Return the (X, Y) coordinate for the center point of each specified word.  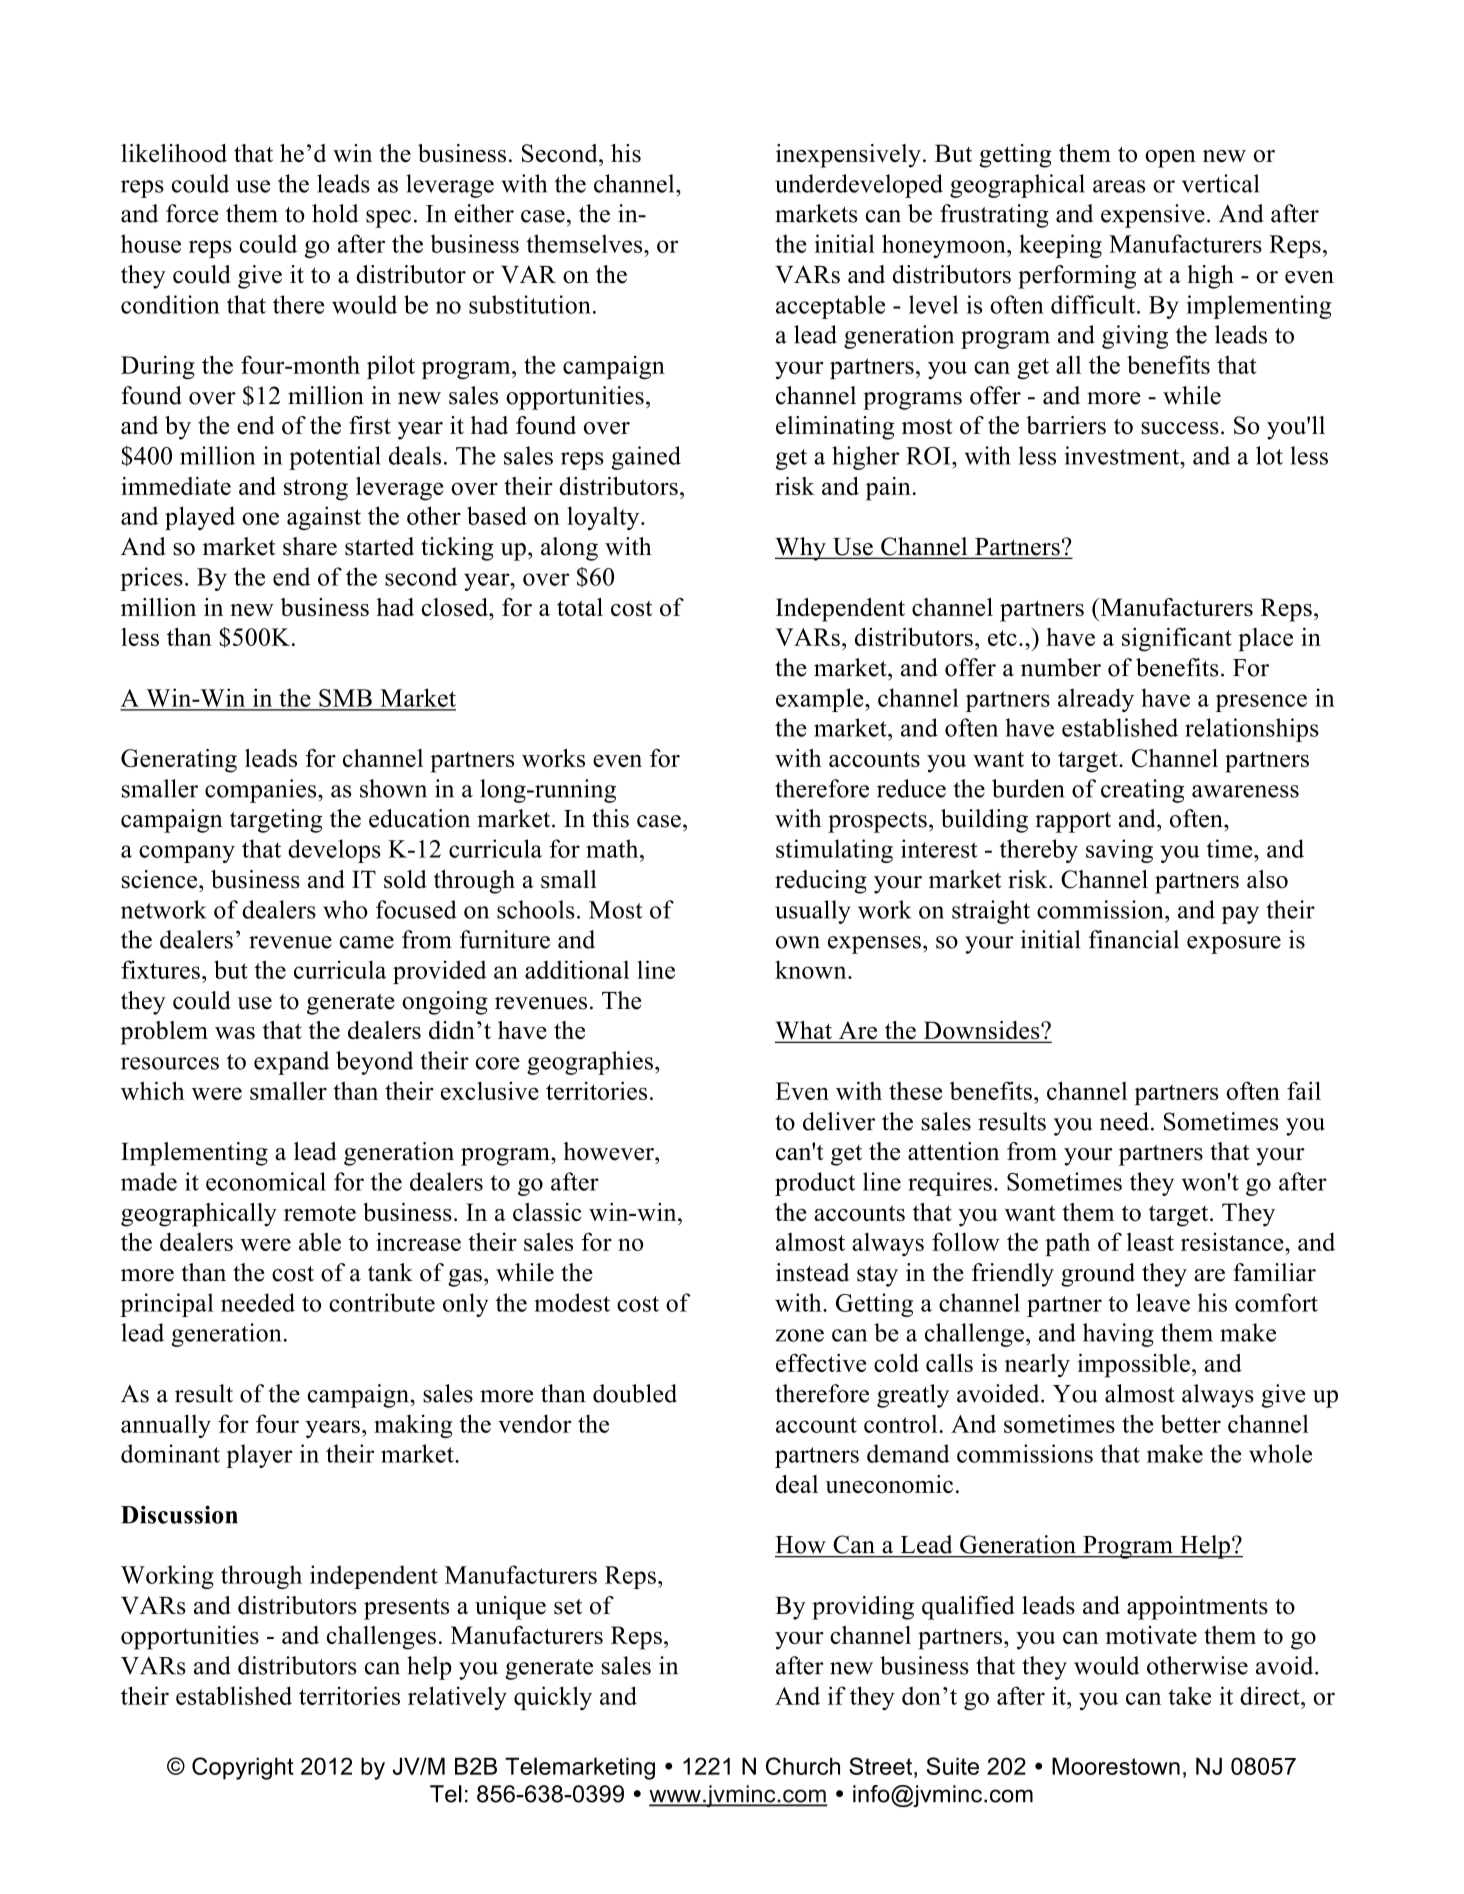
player (259, 1456)
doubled (635, 1393)
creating (1142, 791)
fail (1304, 1090)
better (1191, 1423)
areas (1119, 186)
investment (1123, 455)
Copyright (243, 1768)
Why (801, 549)
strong (316, 490)
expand (291, 1063)
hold (335, 213)
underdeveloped (859, 186)
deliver (839, 1121)
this (610, 818)
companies (262, 791)
